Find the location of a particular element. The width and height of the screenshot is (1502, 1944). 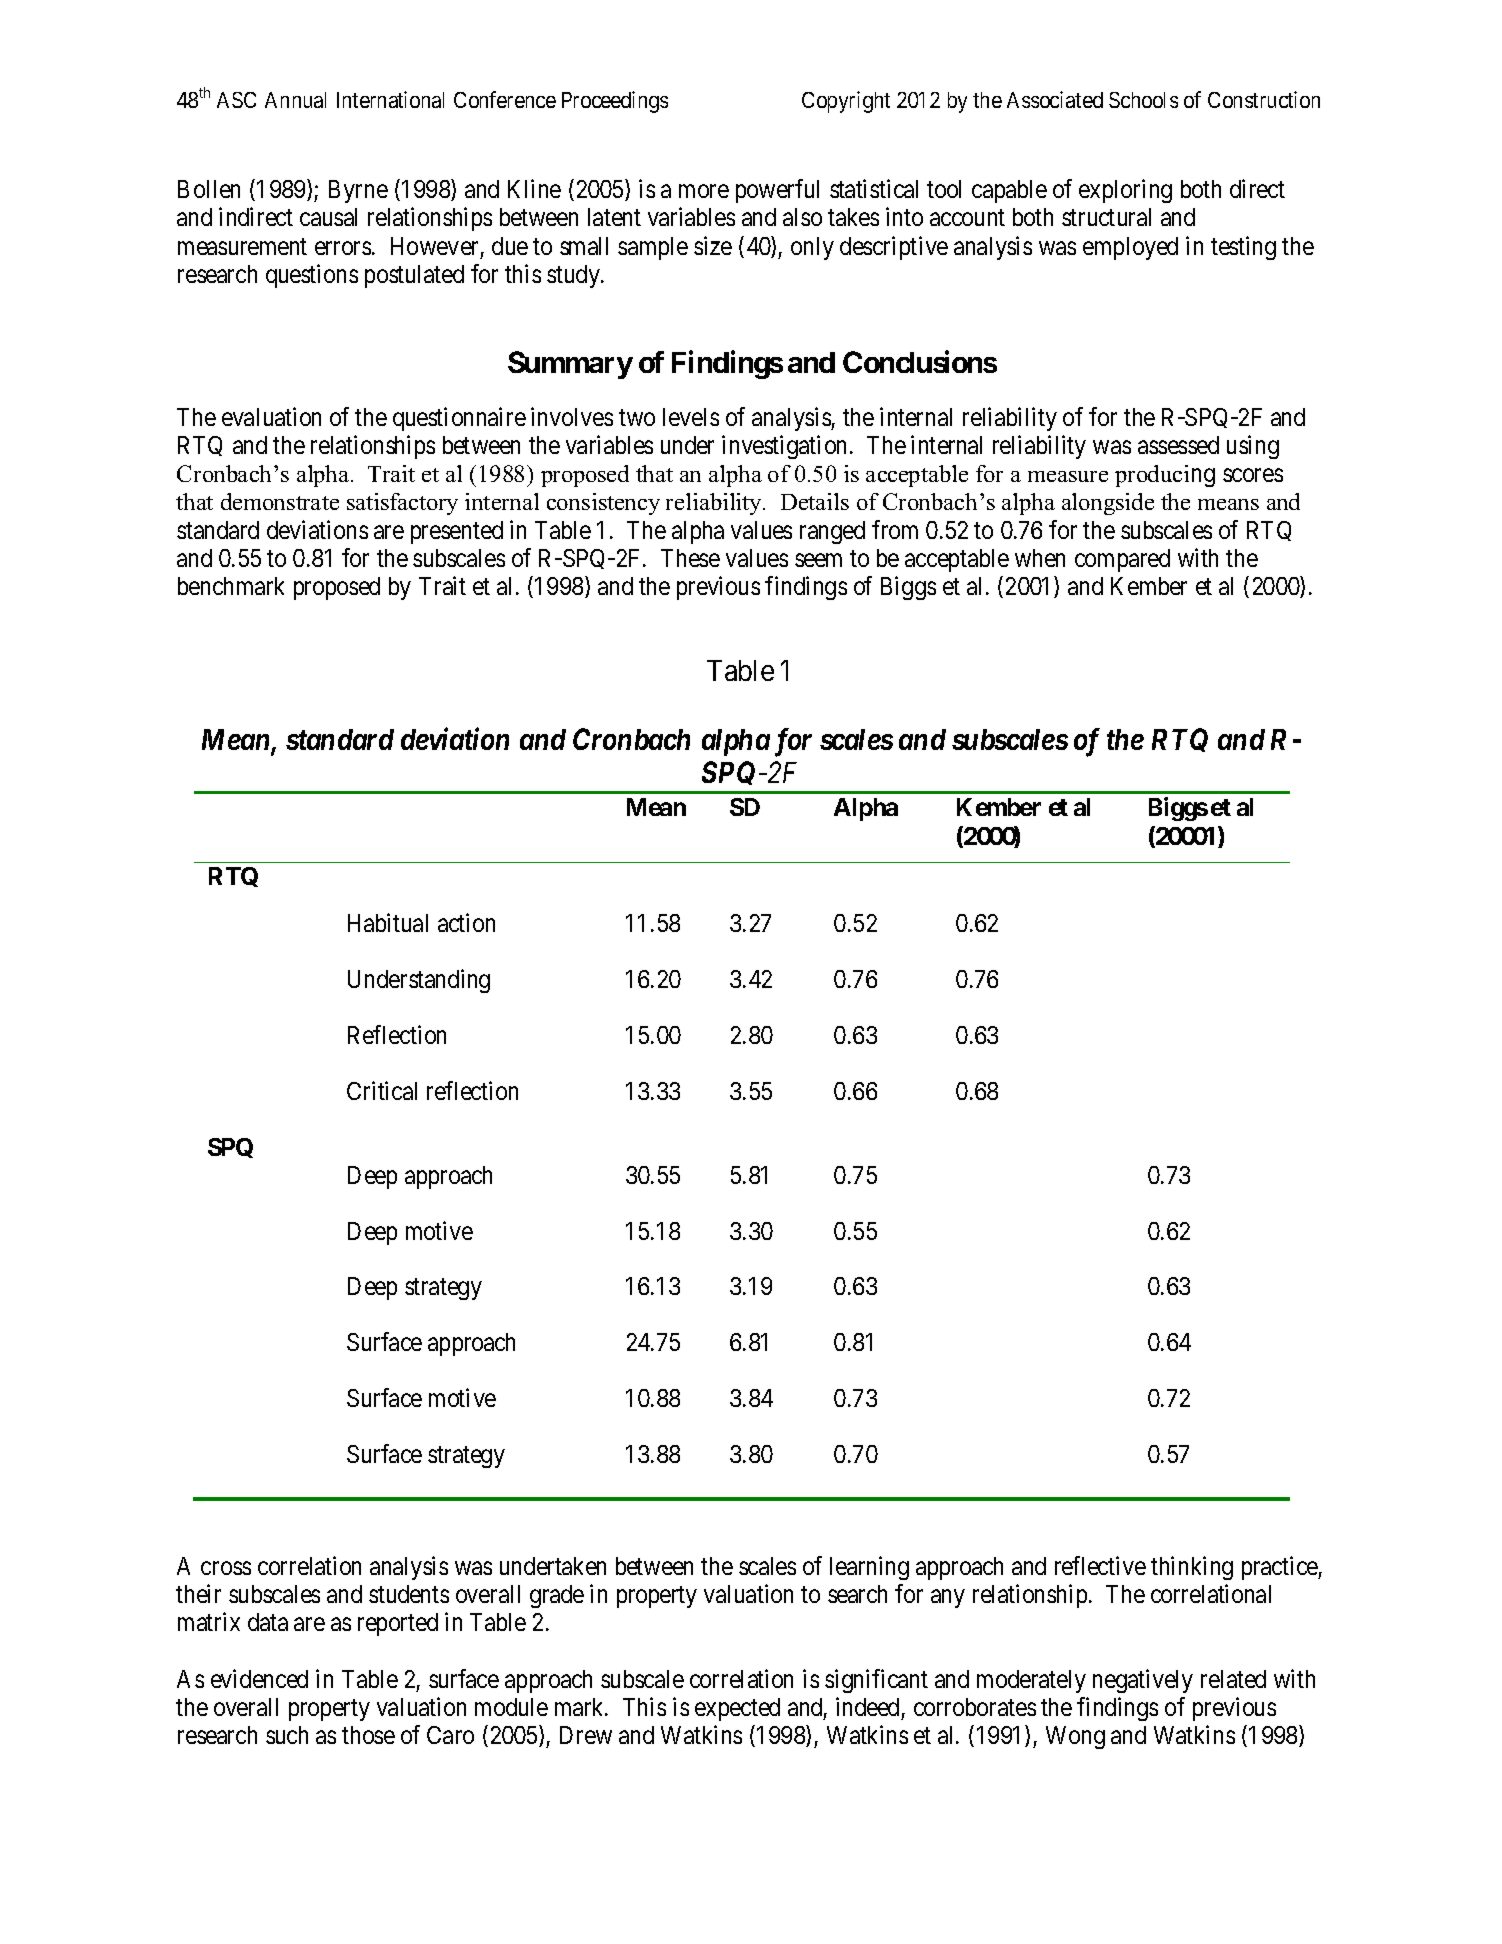

more is located at coordinates (704, 191).
